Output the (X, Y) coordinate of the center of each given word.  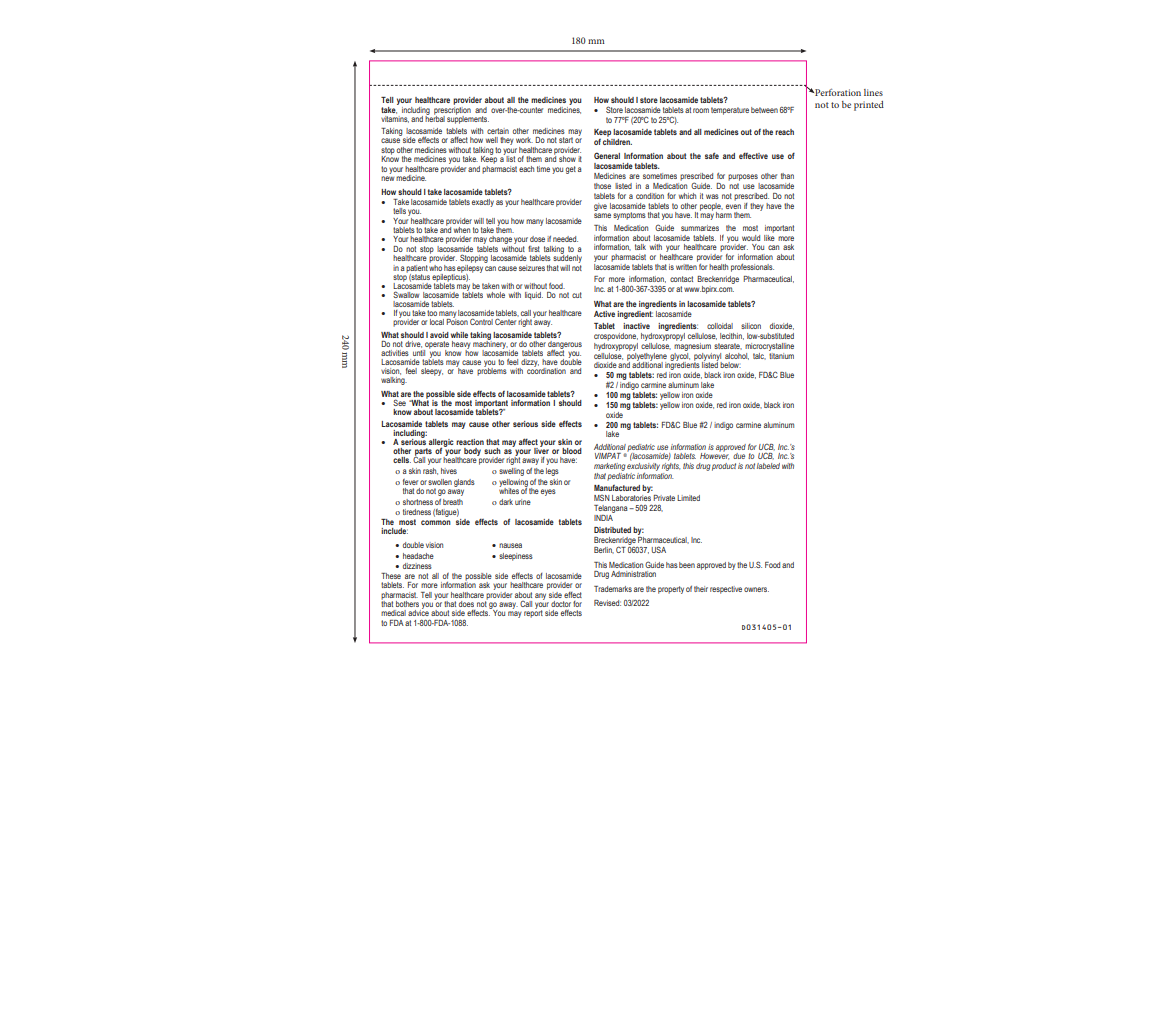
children (617, 140)
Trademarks (613, 589)
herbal (435, 118)
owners (756, 589)
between (764, 110)
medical (393, 613)
